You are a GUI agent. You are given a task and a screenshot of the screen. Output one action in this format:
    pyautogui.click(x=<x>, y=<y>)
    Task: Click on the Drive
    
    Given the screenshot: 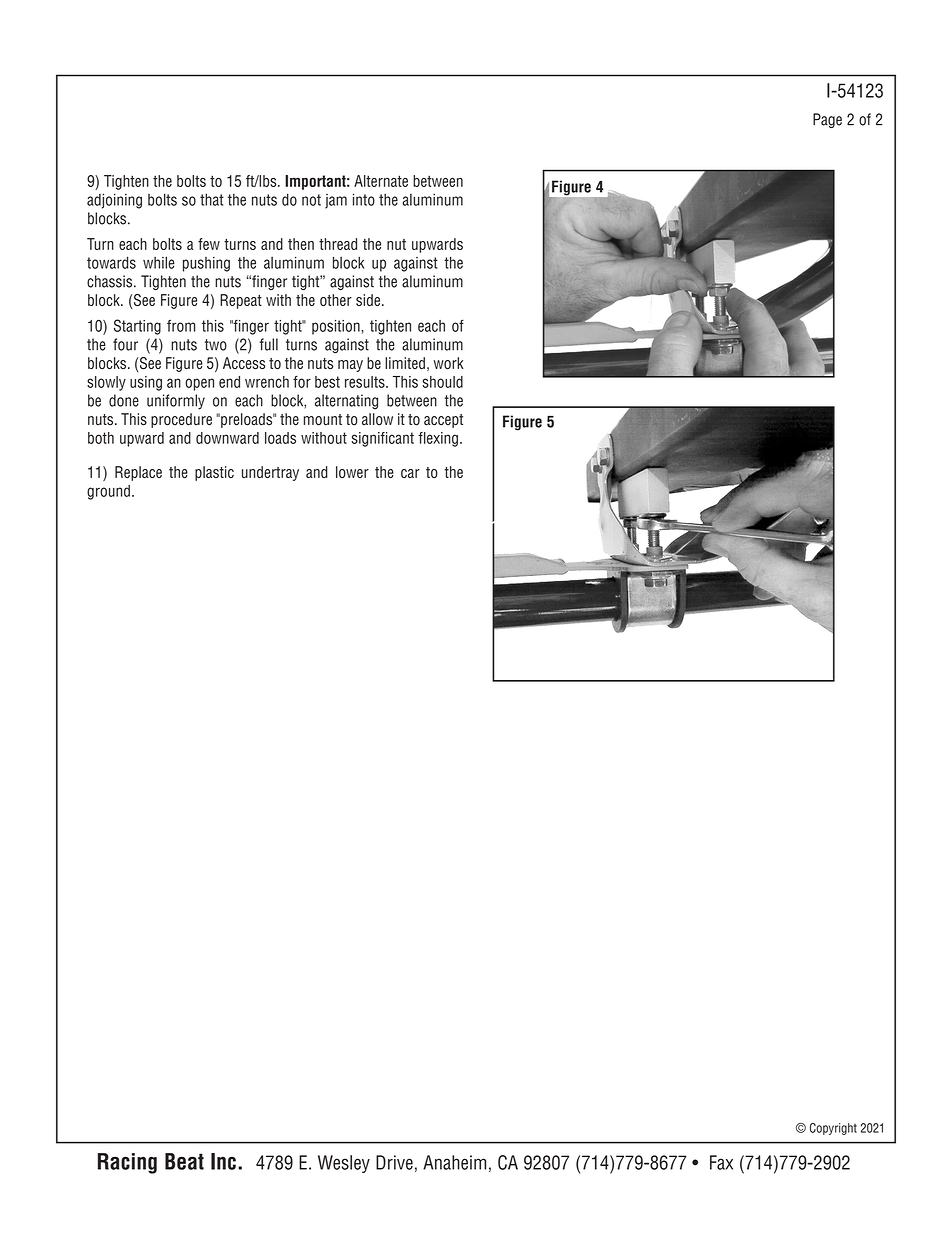 What is the action you would take?
    pyautogui.click(x=394, y=1162)
